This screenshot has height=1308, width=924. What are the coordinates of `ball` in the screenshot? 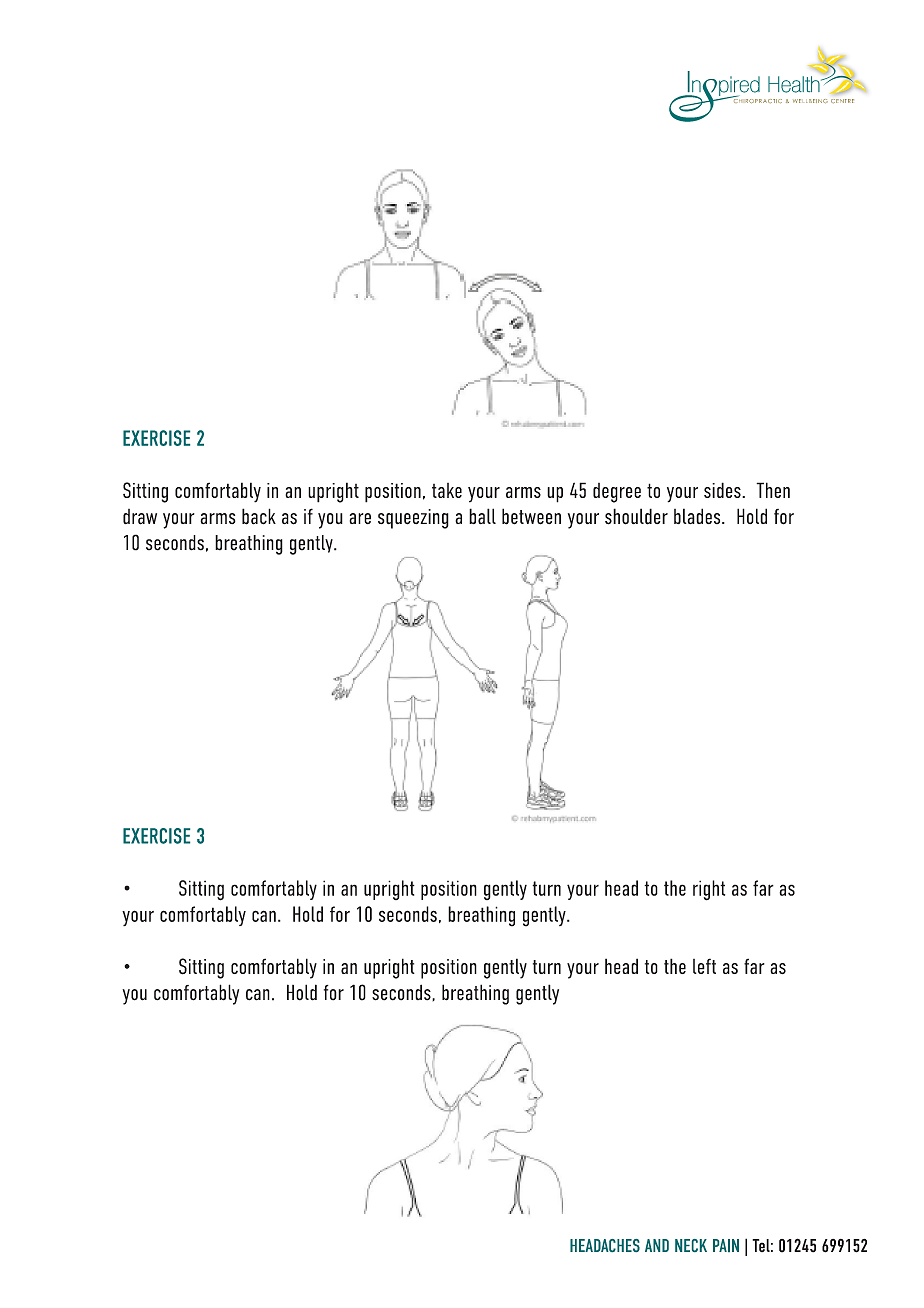 It's located at (482, 516).
